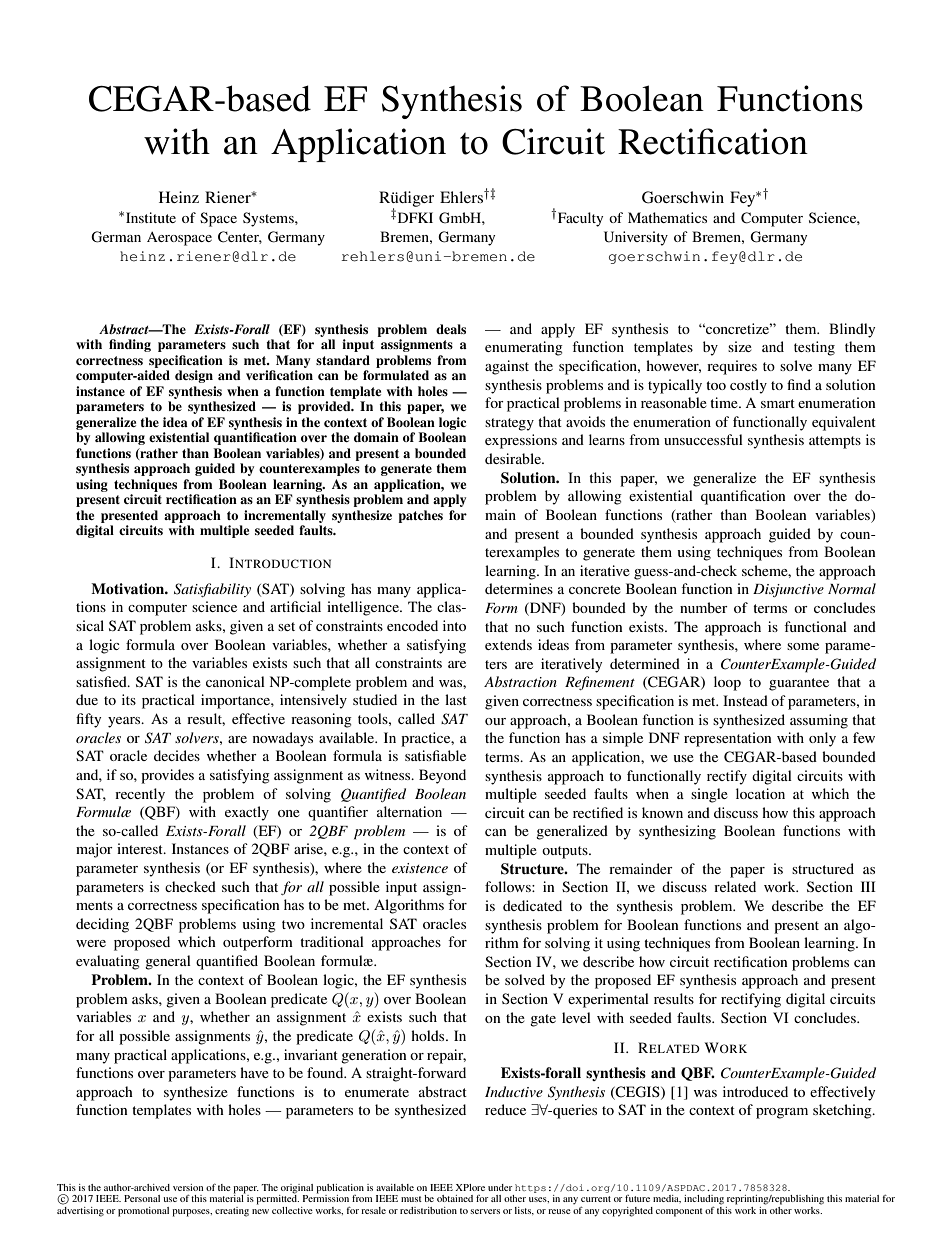 The image size is (952, 1233). Describe the element at coordinates (442, 776) in the screenshot. I see `Beyond` at that location.
